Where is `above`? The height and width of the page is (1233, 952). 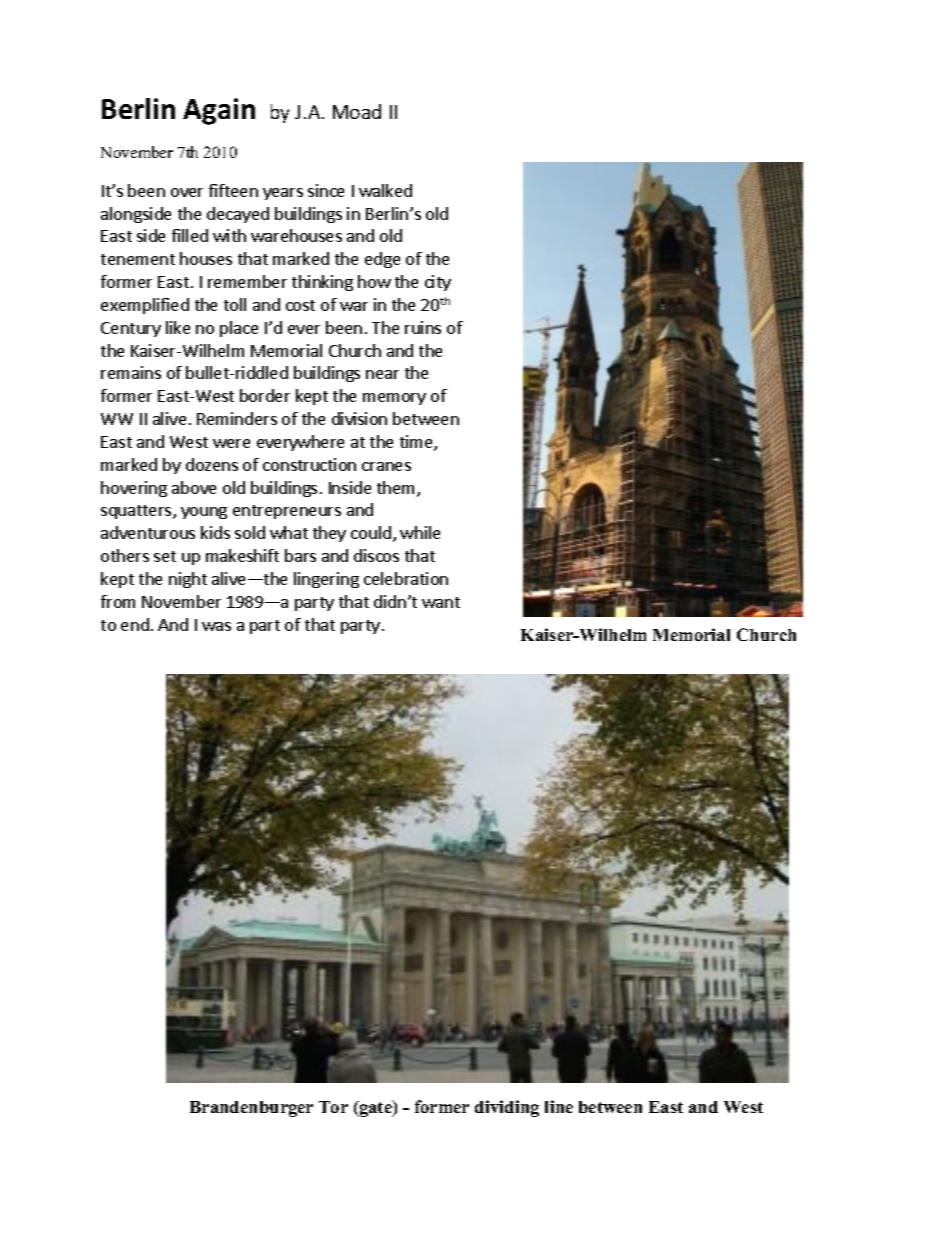
above is located at coordinates (194, 487).
